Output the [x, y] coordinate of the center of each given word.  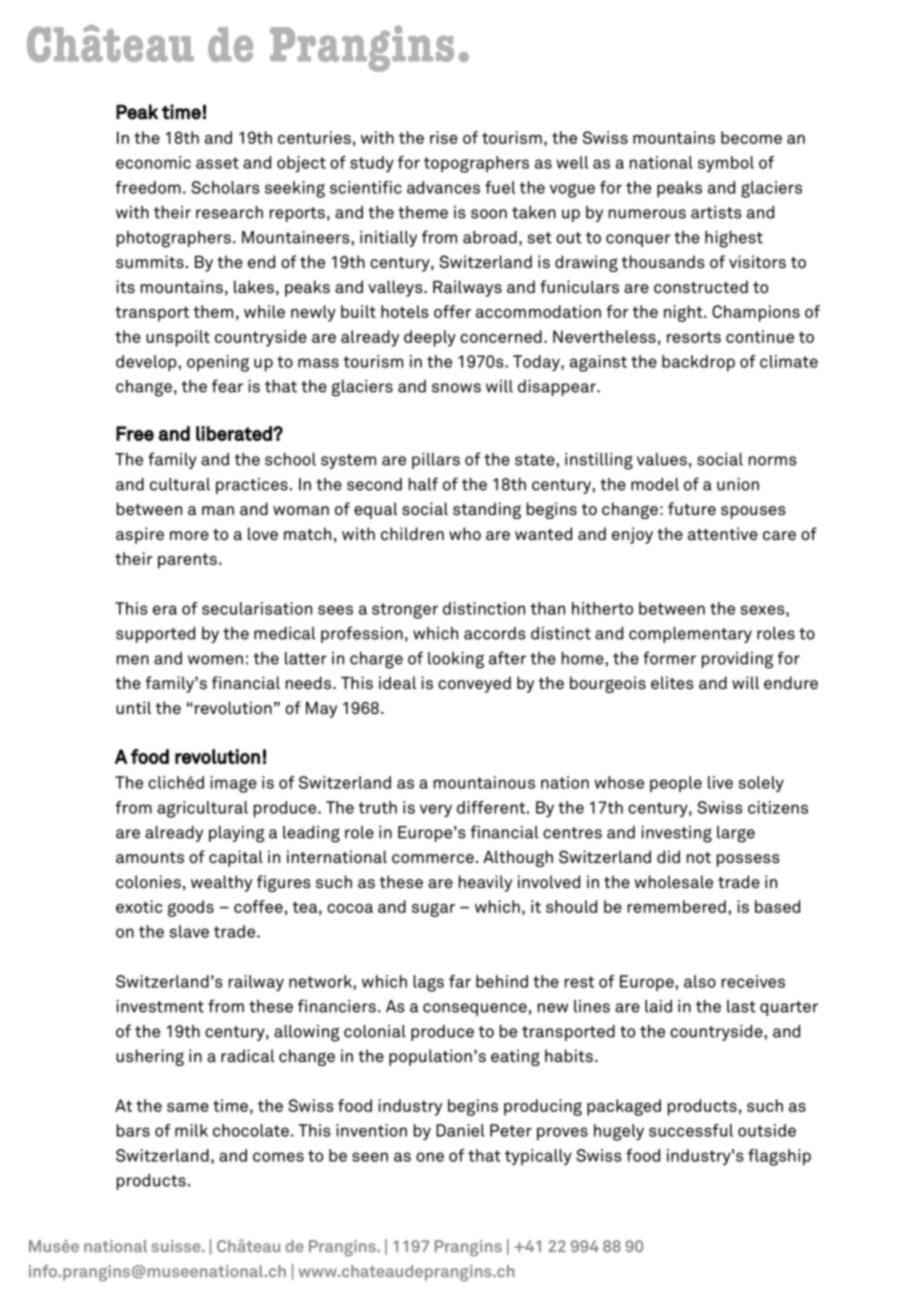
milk [191, 1130]
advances [443, 187]
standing [487, 510]
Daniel [460, 1130]
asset [217, 163]
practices [252, 486]
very [436, 810]
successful [691, 1130]
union [738, 484]
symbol [726, 164]
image [233, 784]
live [720, 782]
